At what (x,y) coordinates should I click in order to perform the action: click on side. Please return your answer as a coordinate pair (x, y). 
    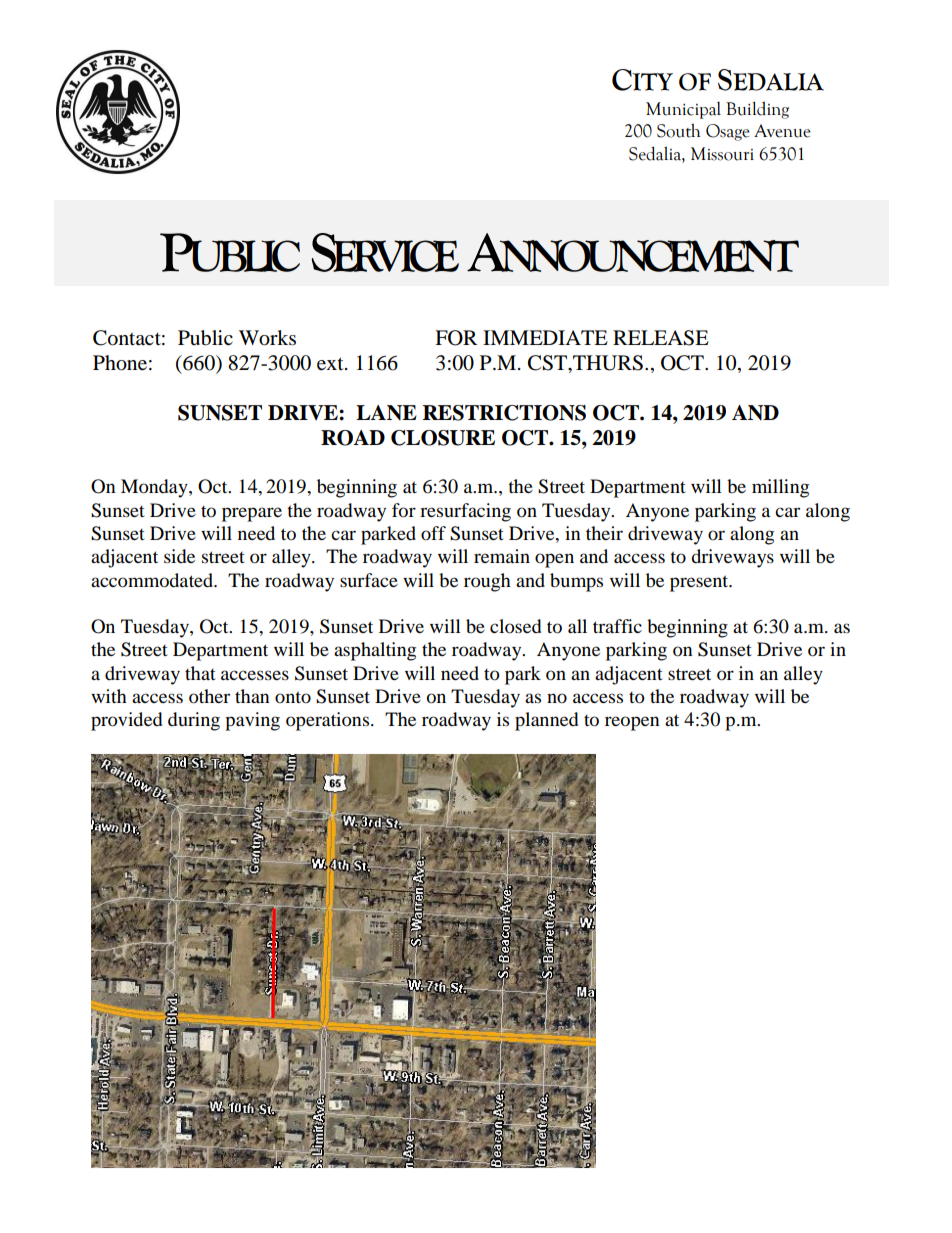
    Looking at the image, I should click on (179, 556).
